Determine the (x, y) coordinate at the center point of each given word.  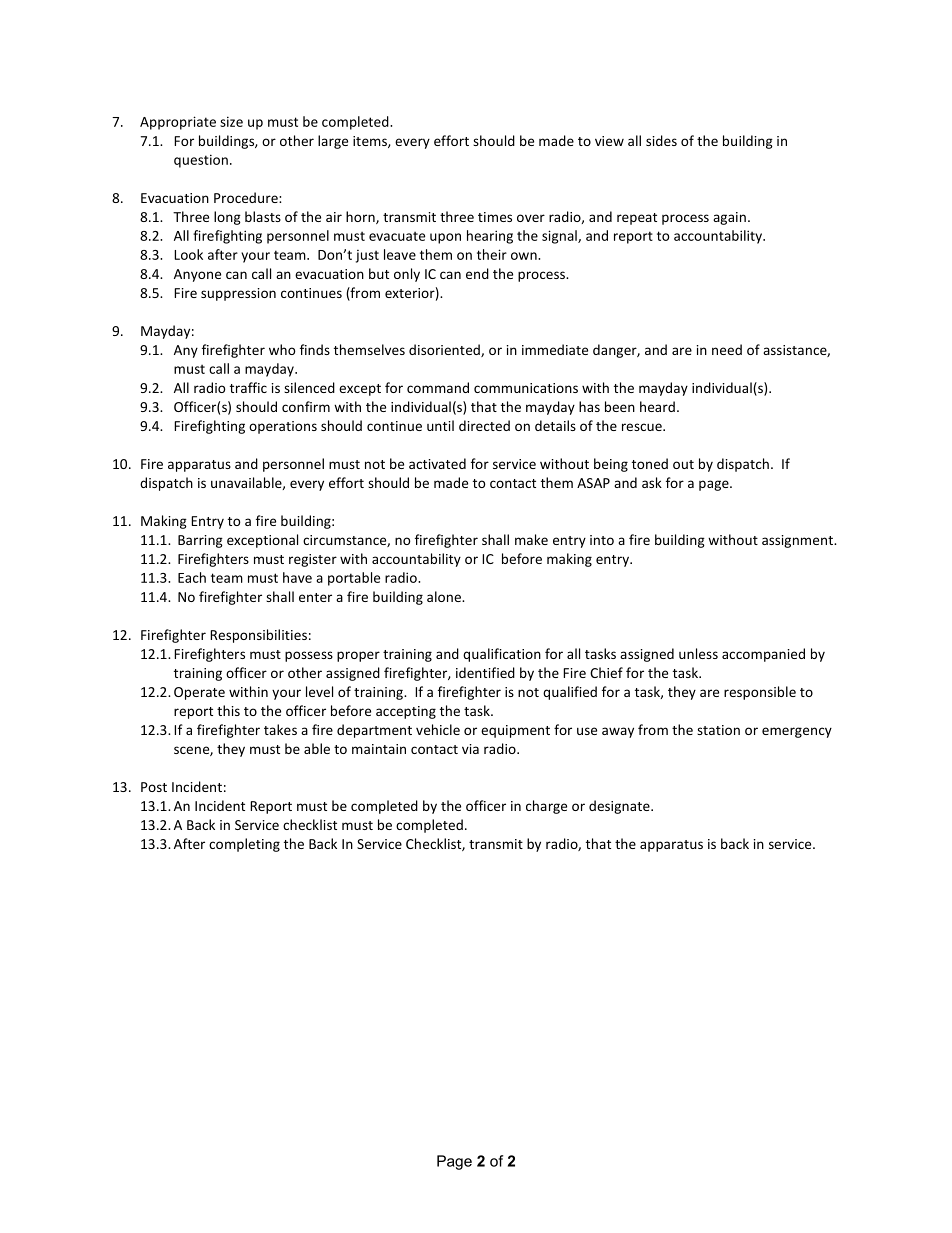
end (477, 273)
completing (244, 845)
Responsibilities (258, 636)
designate (620, 807)
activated (437, 463)
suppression (238, 294)
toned (650, 463)
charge (546, 807)
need (727, 349)
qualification (502, 655)
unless (698, 653)
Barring (200, 541)
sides (661, 140)
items (371, 142)
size (231, 121)
